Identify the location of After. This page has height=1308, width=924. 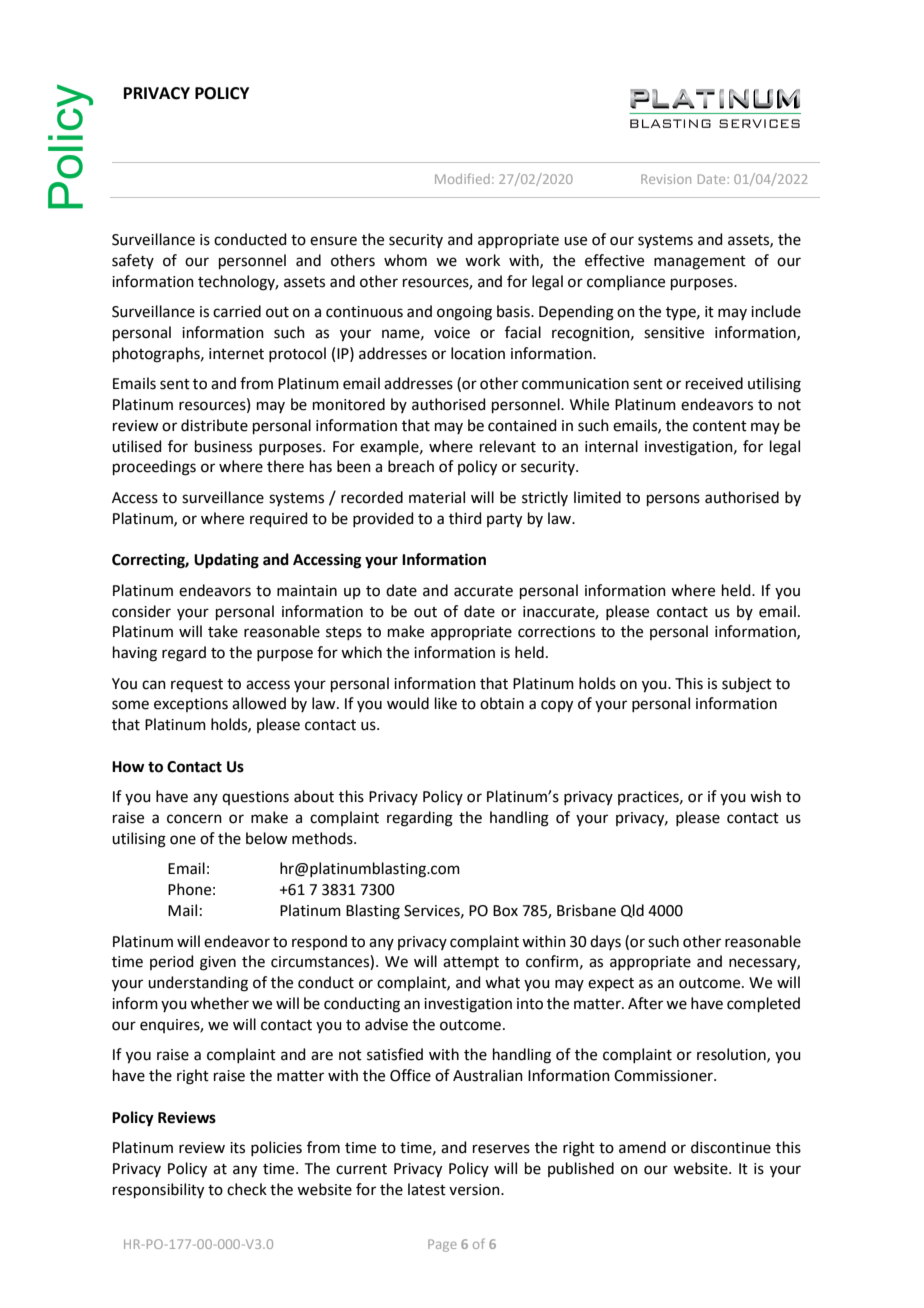
(645, 1003).
